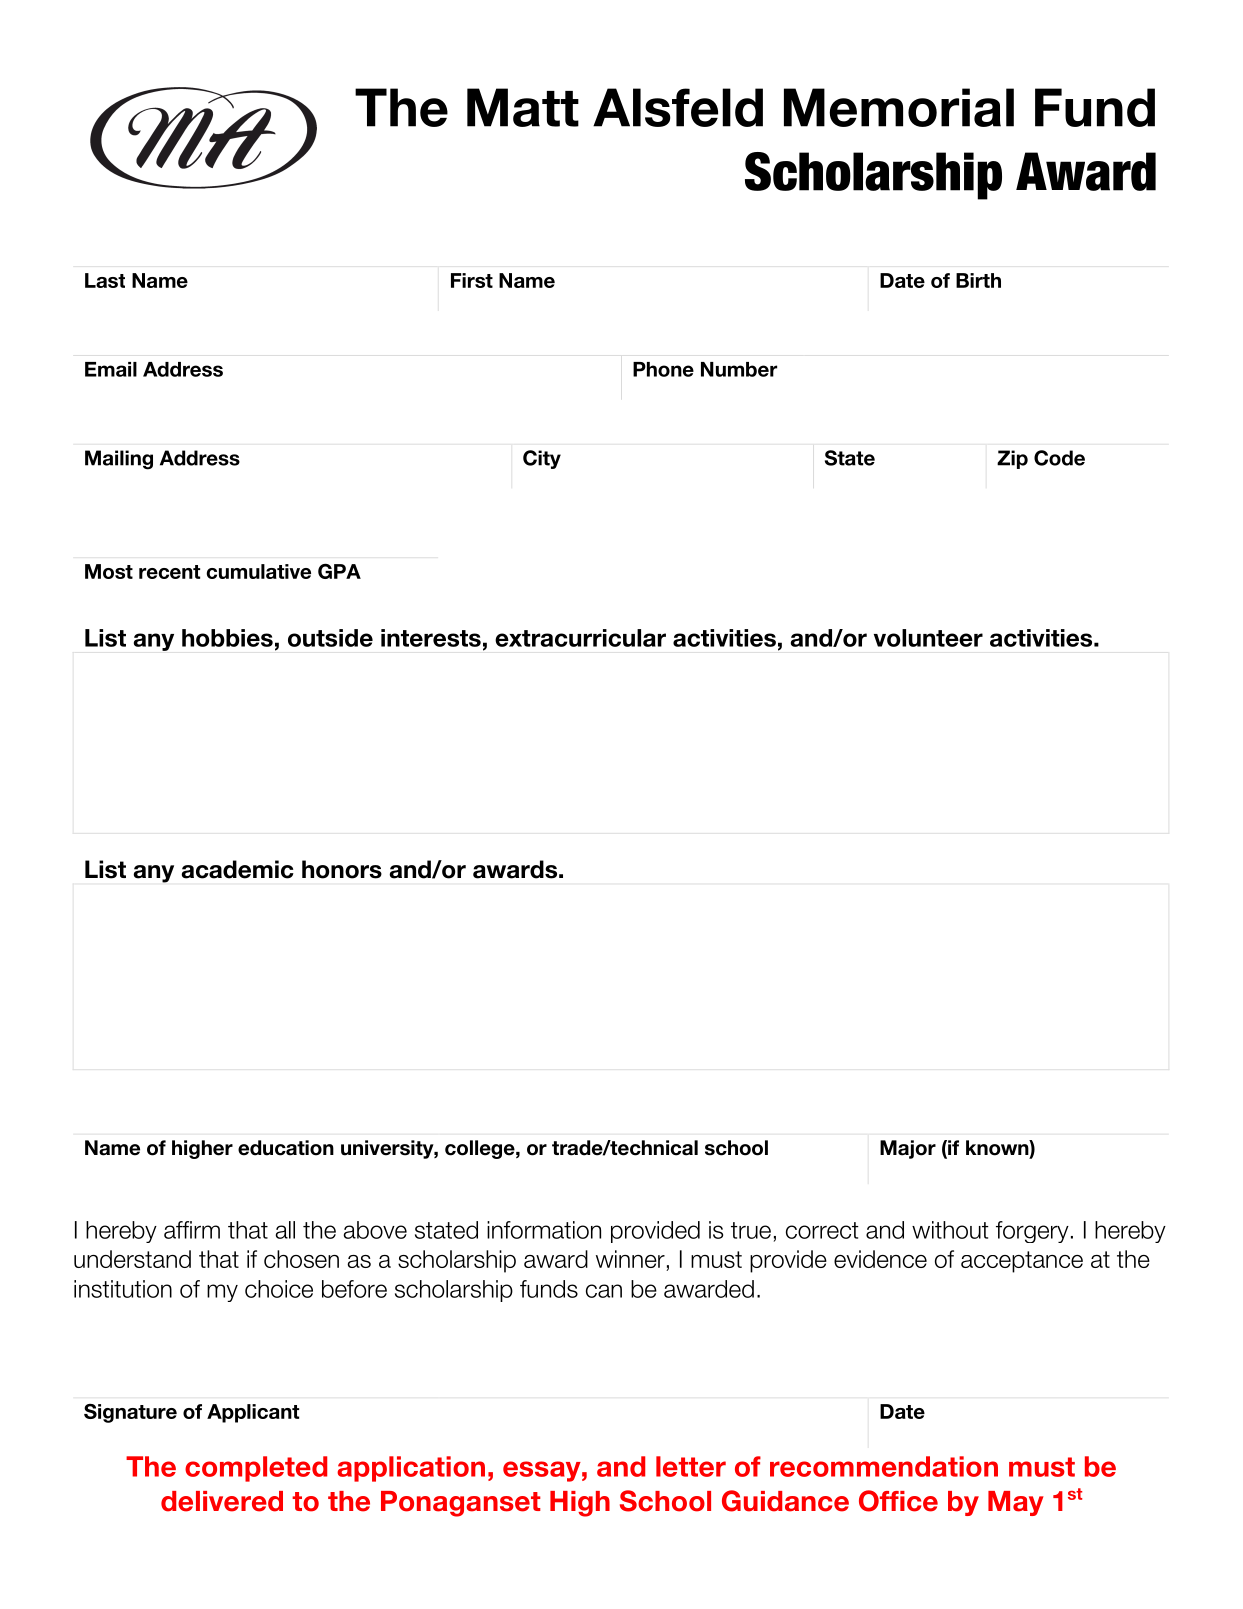 This page has height=1609, width=1243. Describe the element at coordinates (542, 459) in the page. I see `City` at that location.
